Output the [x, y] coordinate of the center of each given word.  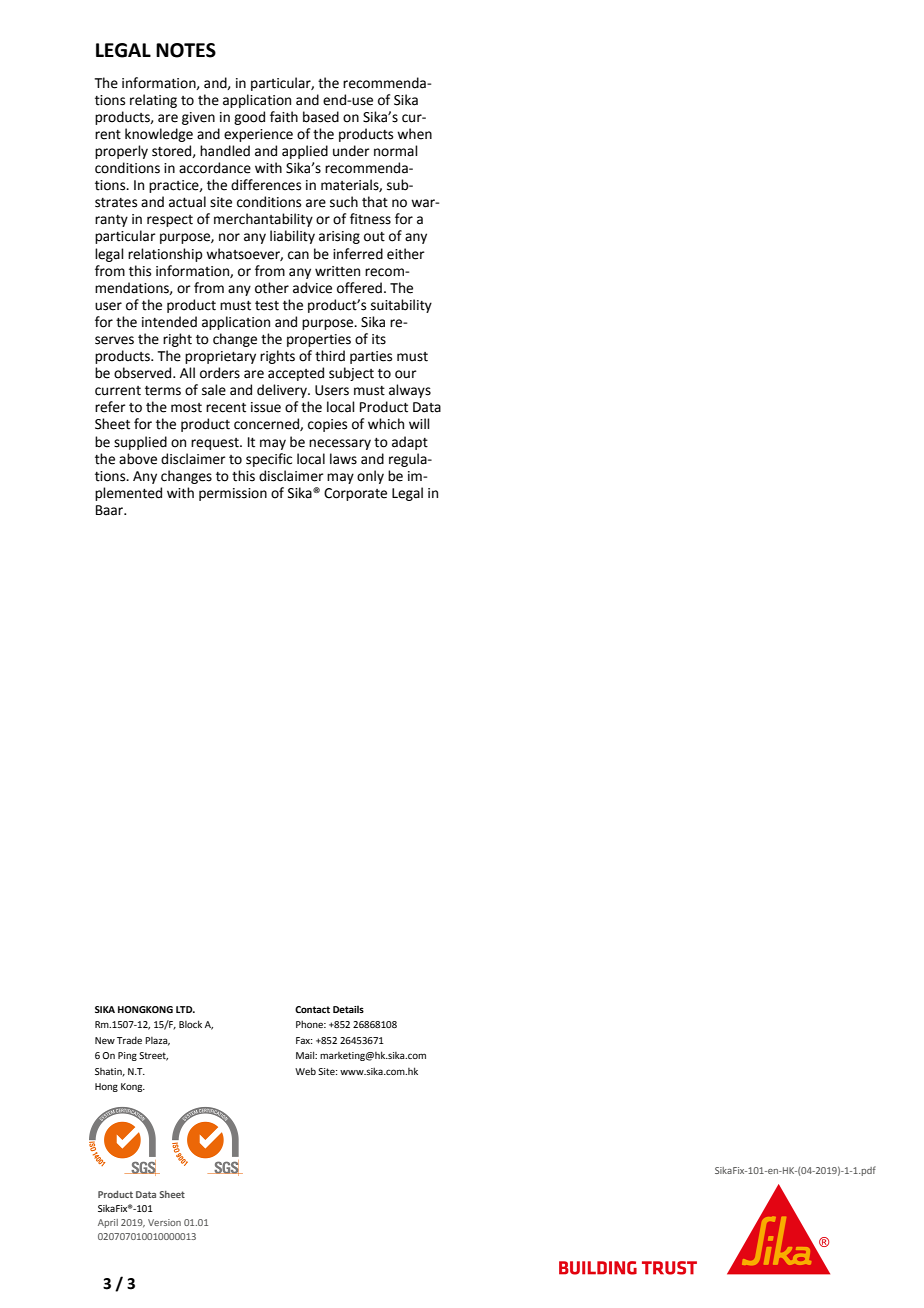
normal [396, 151]
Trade [129, 1040]
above [138, 459]
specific [269, 460]
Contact [312, 1009]
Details [348, 1009]
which [386, 424]
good [249, 118]
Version [164, 1222]
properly [121, 152]
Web [305, 1071]
